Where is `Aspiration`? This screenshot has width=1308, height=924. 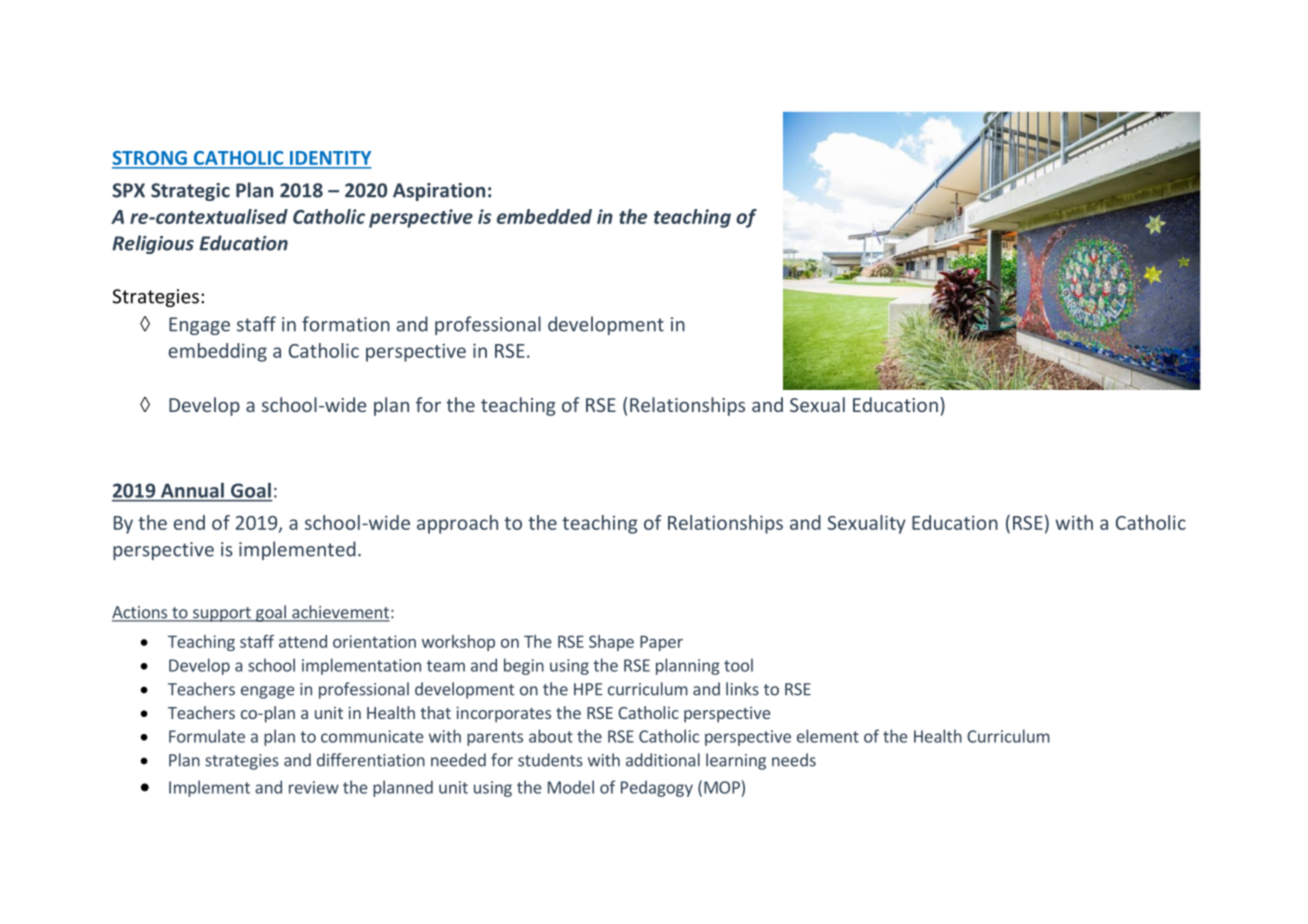
Aspiration is located at coordinates (439, 192).
